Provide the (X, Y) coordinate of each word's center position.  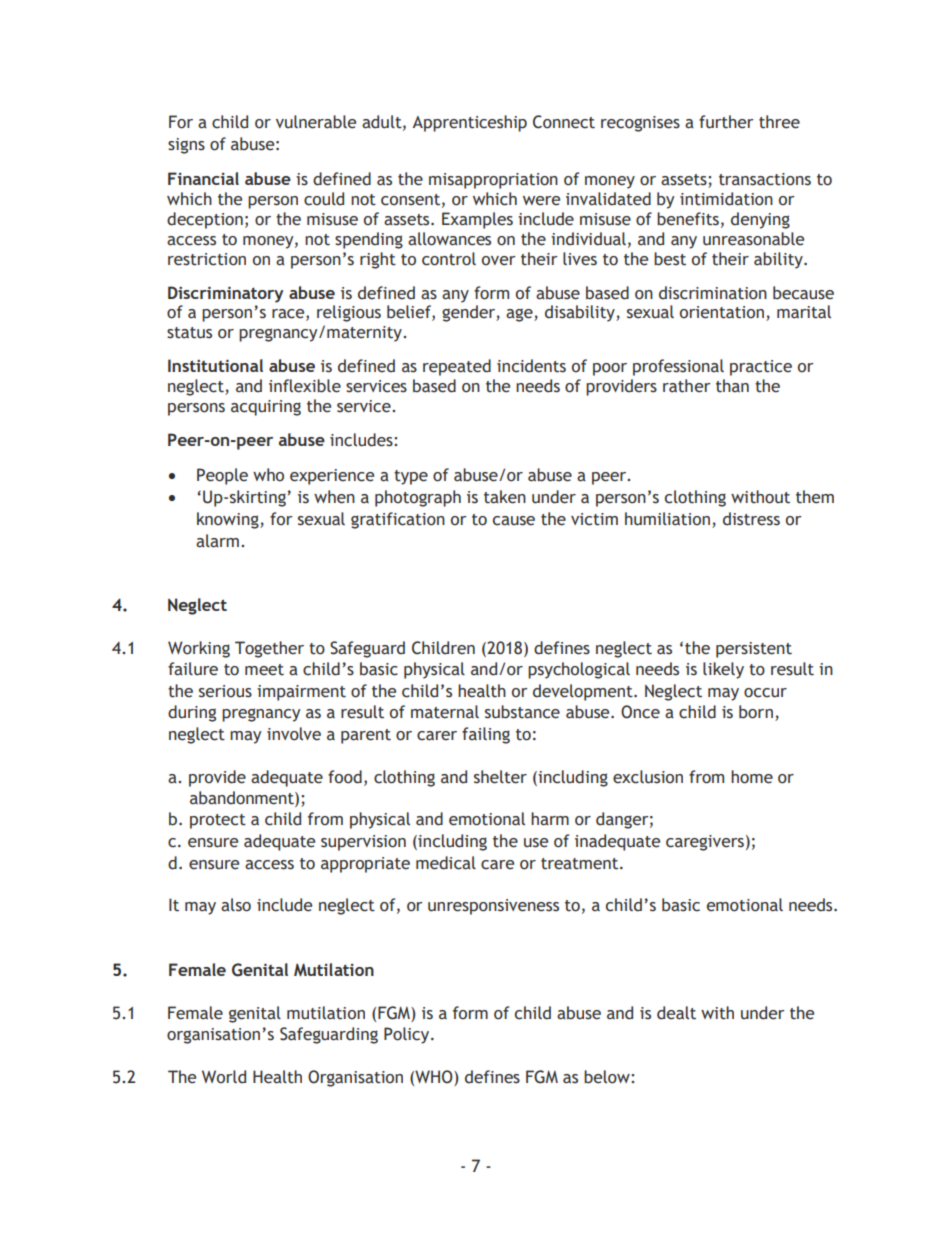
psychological (579, 670)
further (726, 122)
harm (550, 819)
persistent (754, 650)
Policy (408, 1035)
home (752, 777)
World (224, 1077)
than (732, 386)
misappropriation (493, 181)
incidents (531, 366)
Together (269, 649)
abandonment (243, 799)
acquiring (266, 408)
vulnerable (316, 122)
